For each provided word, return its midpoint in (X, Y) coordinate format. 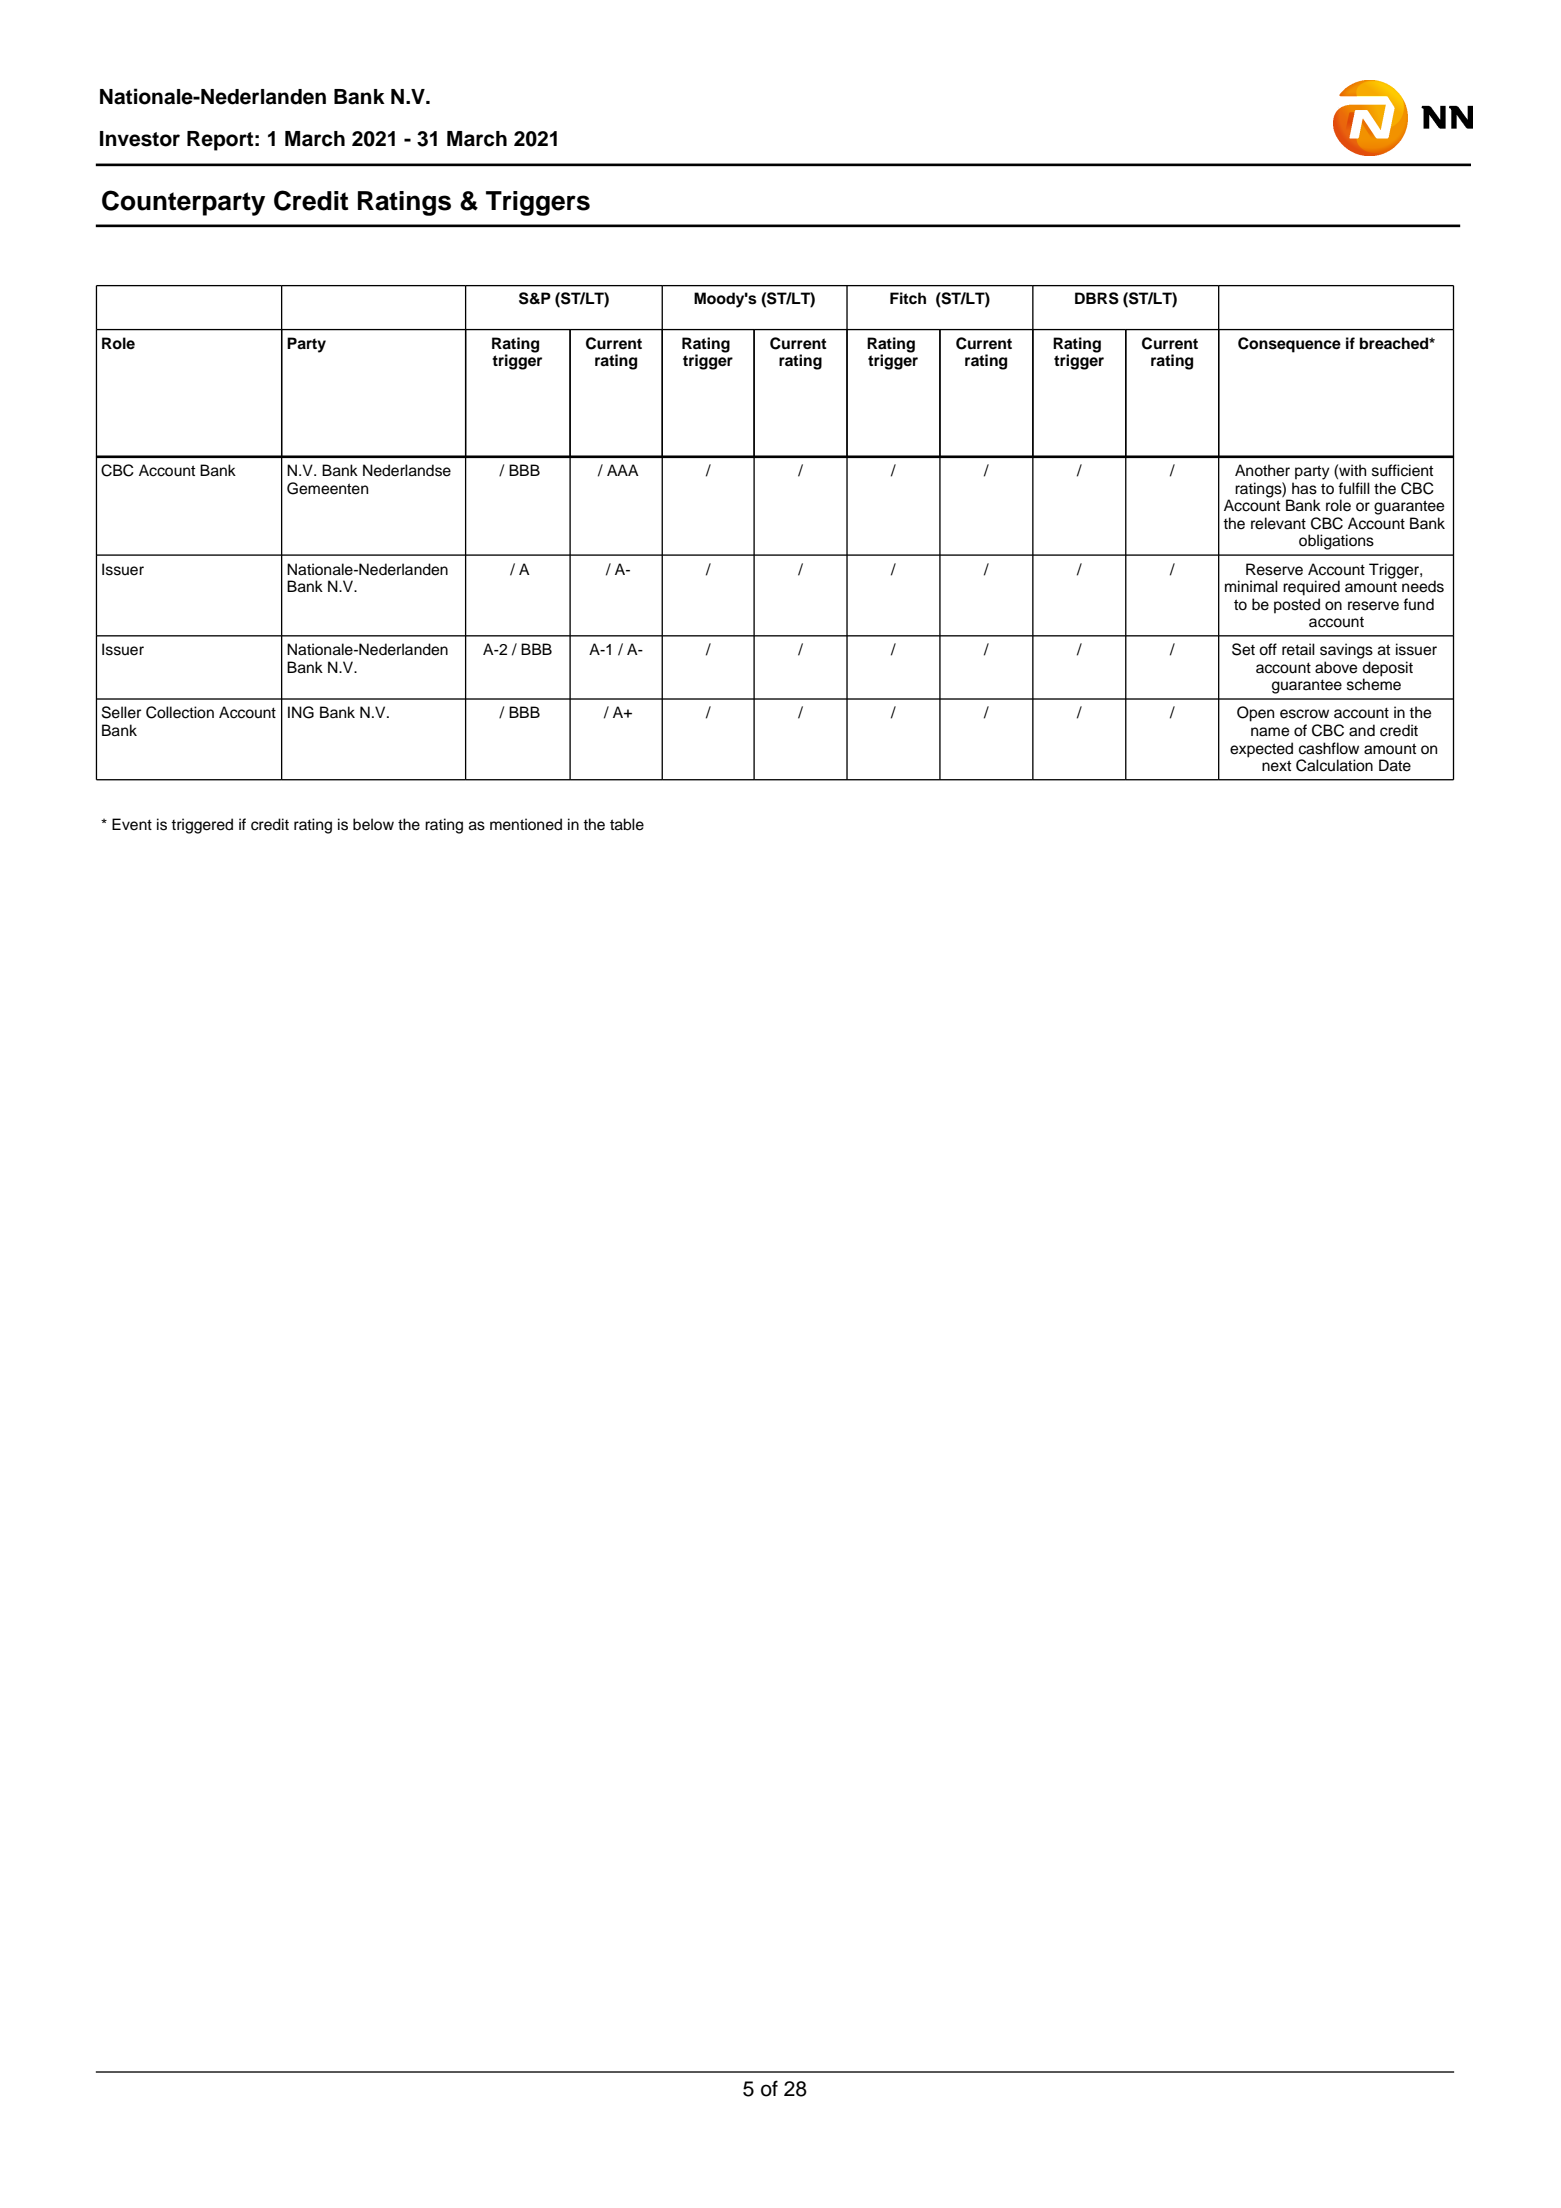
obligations (1336, 542)
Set (1243, 649)
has (1304, 488)
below (373, 824)
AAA (623, 470)
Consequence (1289, 345)
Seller (121, 712)
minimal (1251, 586)
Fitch (908, 298)
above (1336, 667)
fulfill (1354, 488)
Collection (180, 712)
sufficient (1402, 470)
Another (1262, 470)
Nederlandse (407, 470)
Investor (140, 139)
